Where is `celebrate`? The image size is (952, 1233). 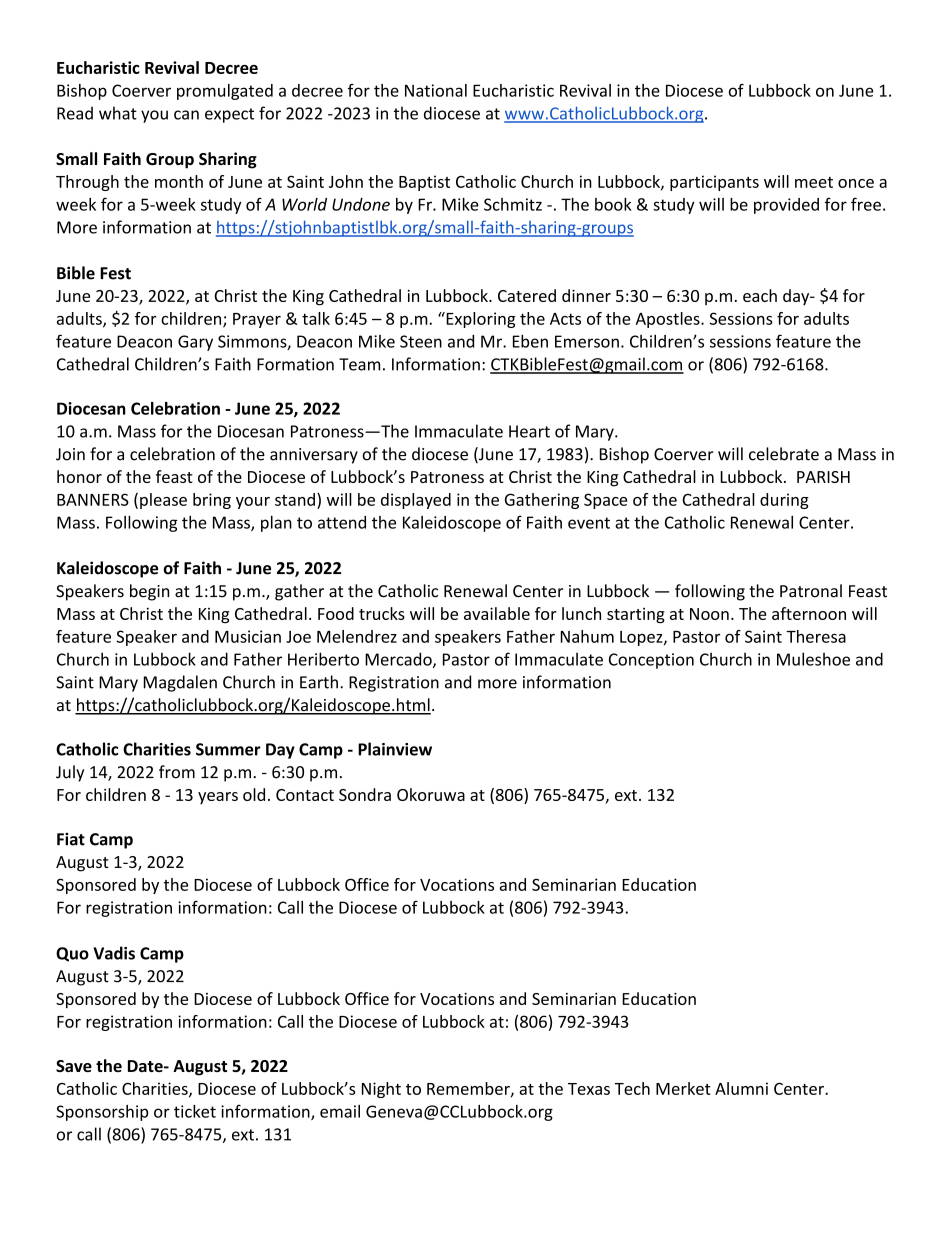
celebrate is located at coordinates (784, 454).
